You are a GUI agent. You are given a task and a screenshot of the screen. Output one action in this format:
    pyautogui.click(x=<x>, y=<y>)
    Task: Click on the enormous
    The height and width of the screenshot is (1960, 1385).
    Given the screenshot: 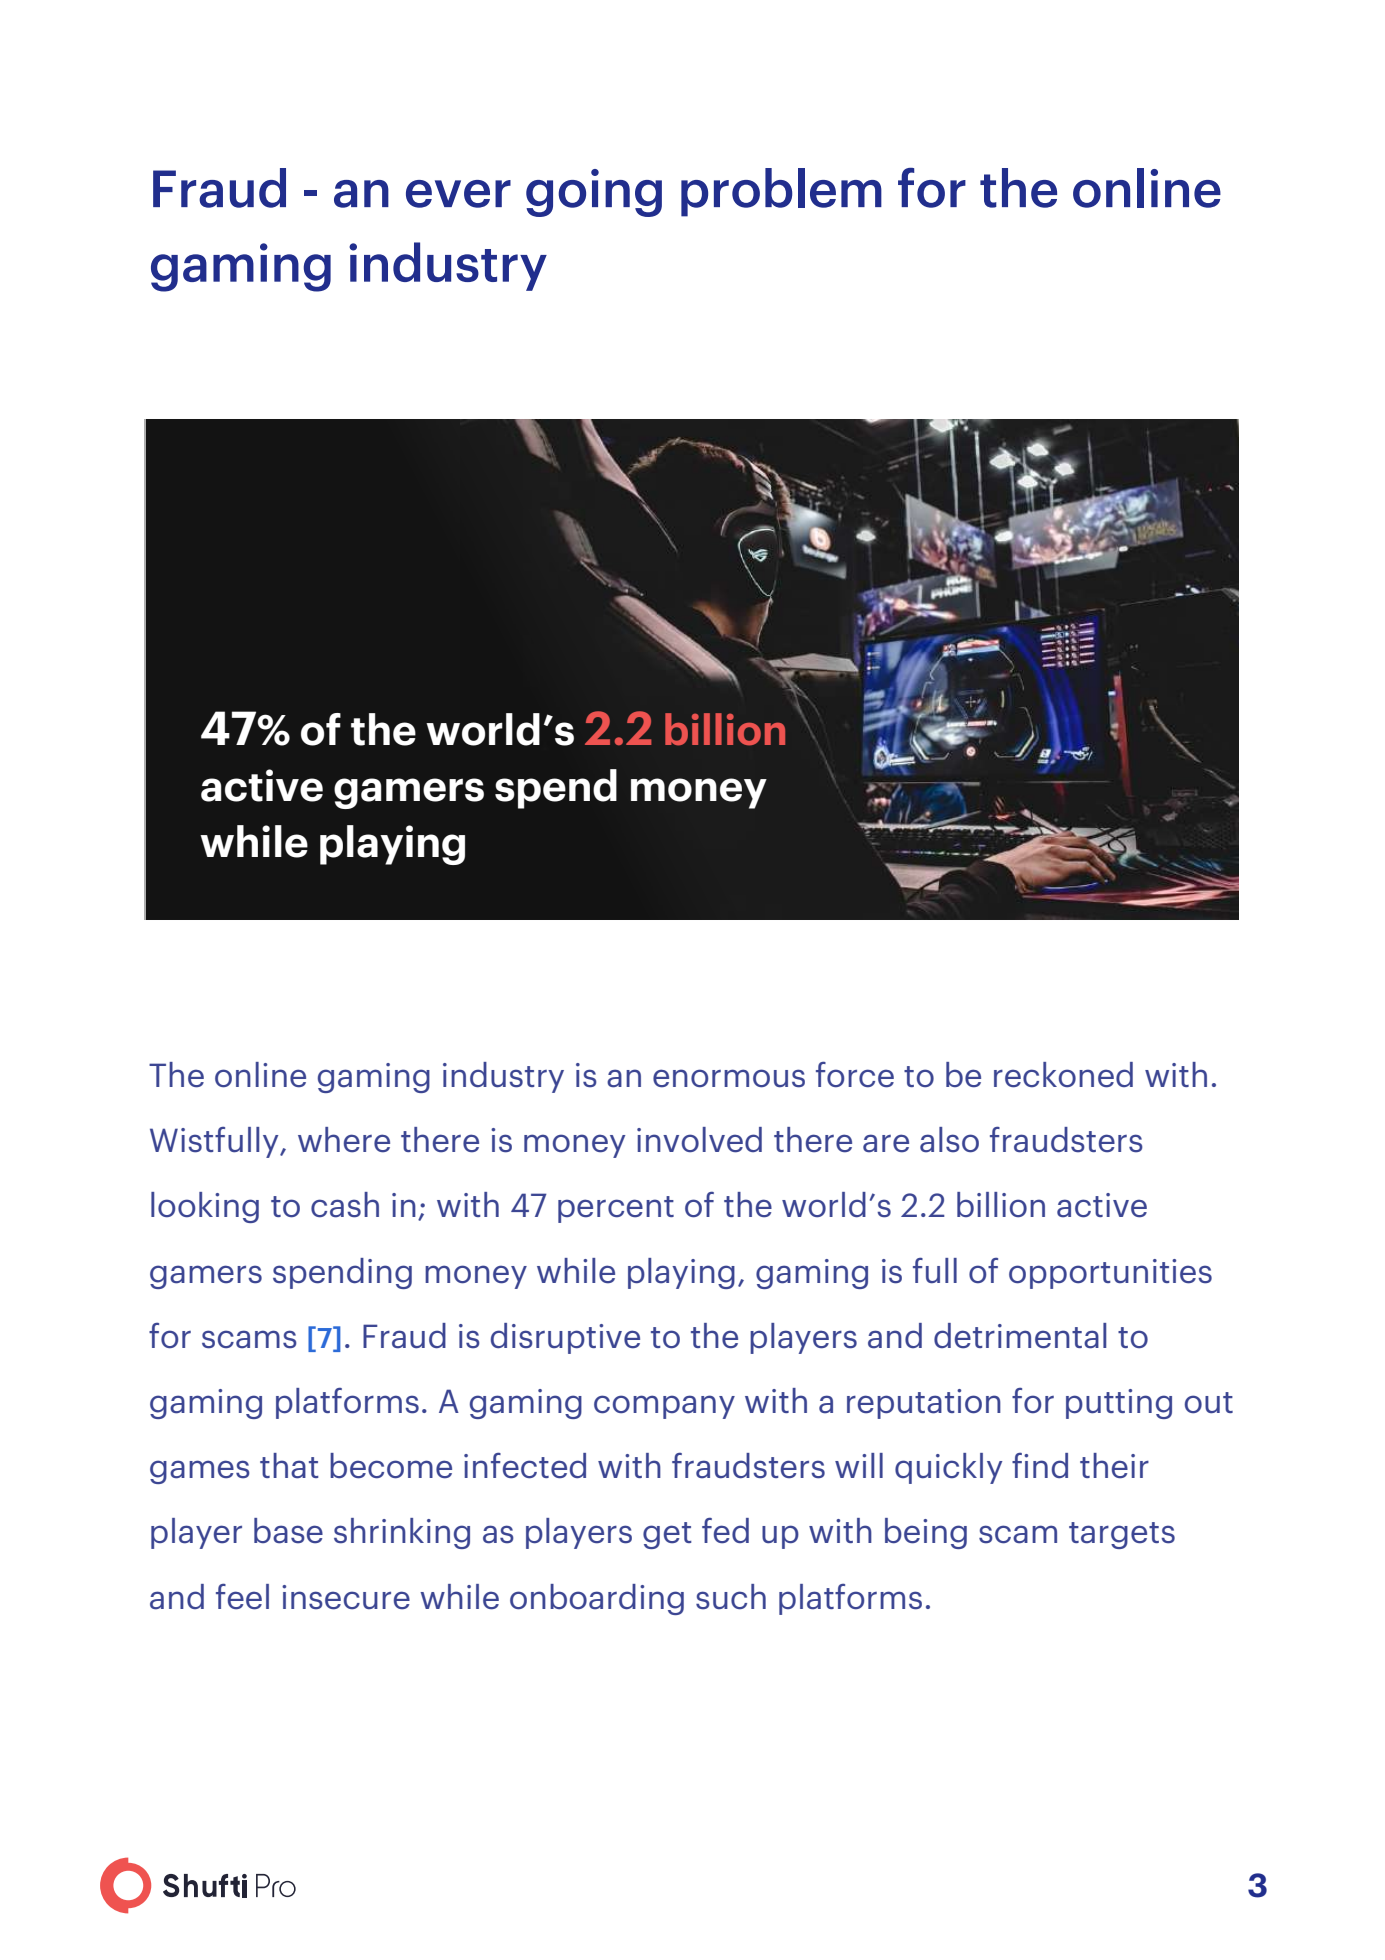 What is the action you would take?
    pyautogui.click(x=729, y=1078)
